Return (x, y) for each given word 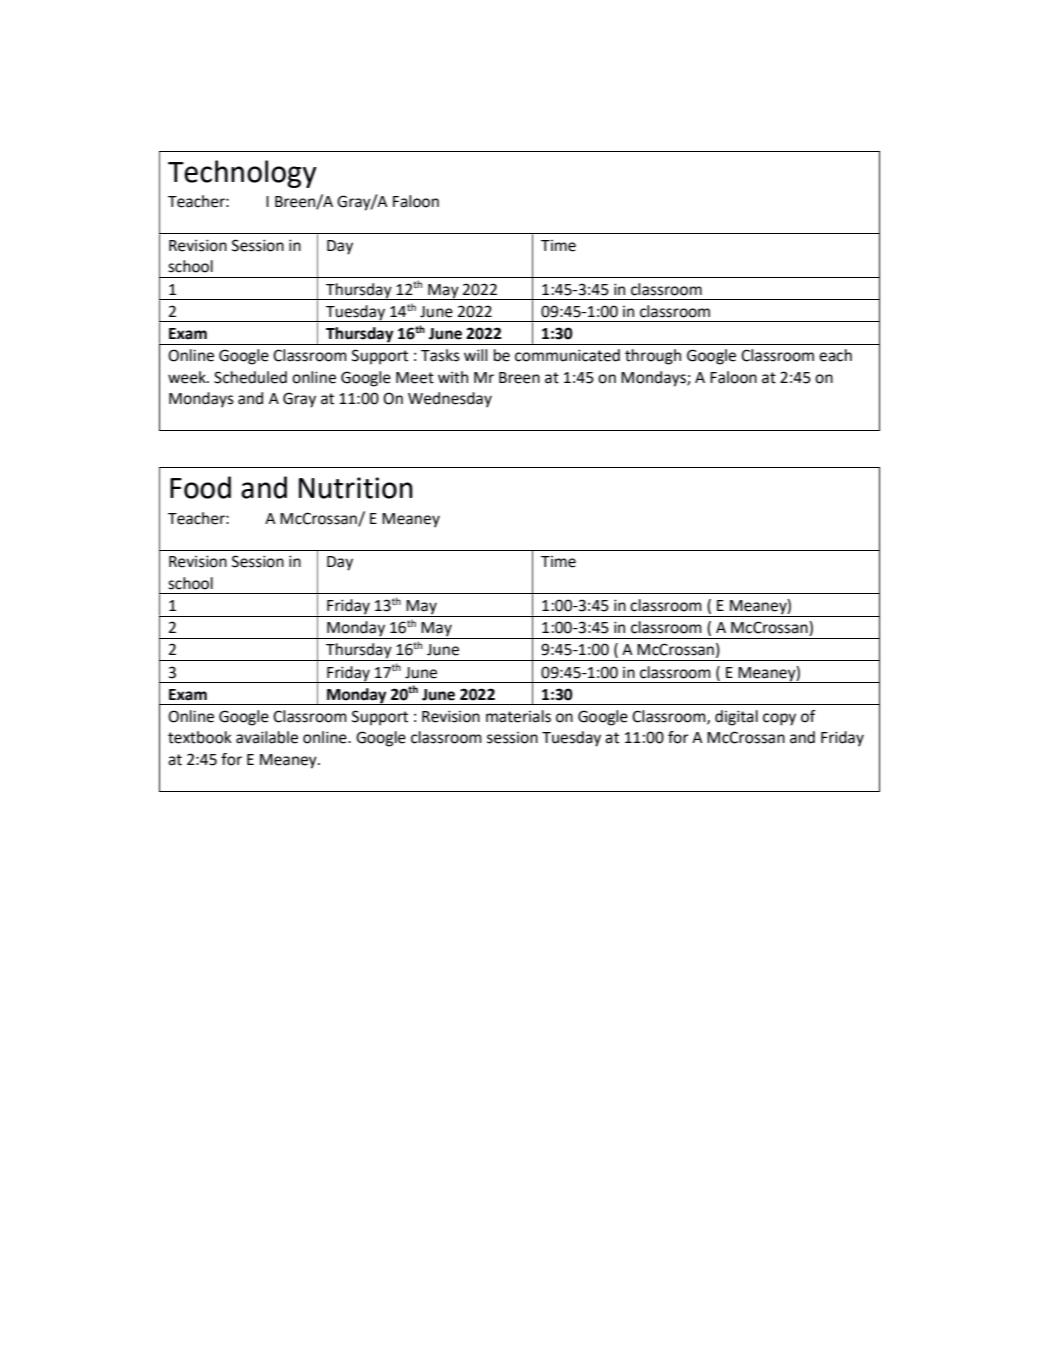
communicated (567, 355)
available (267, 737)
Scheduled (250, 377)
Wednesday (450, 400)
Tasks (440, 355)
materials (518, 716)
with (453, 377)
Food (200, 487)
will (475, 355)
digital (736, 718)
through (653, 357)
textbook (200, 737)
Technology (242, 174)
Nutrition (356, 488)
